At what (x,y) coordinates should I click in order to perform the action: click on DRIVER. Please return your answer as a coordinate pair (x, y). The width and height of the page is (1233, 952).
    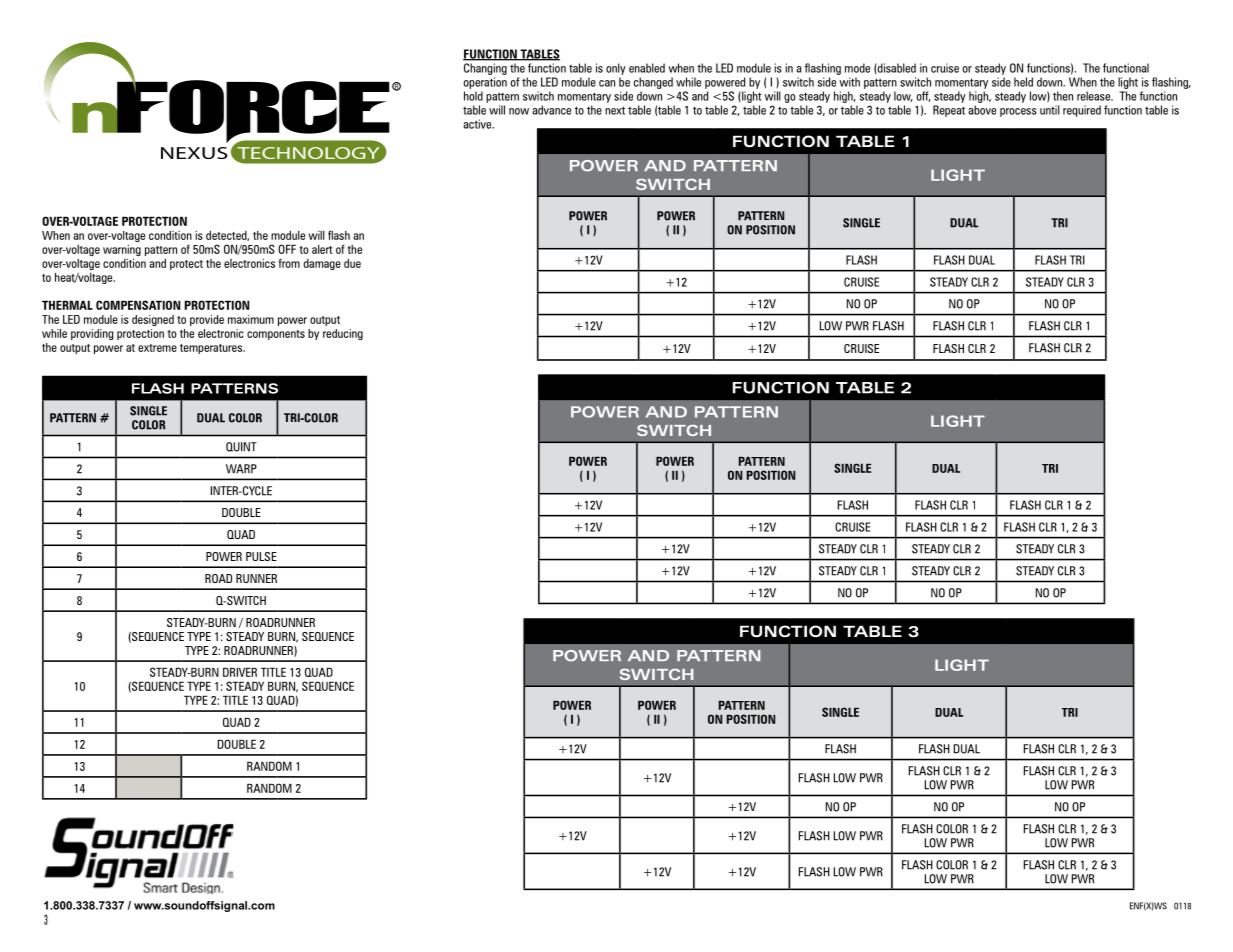
    Looking at the image, I should click on (240, 672).
